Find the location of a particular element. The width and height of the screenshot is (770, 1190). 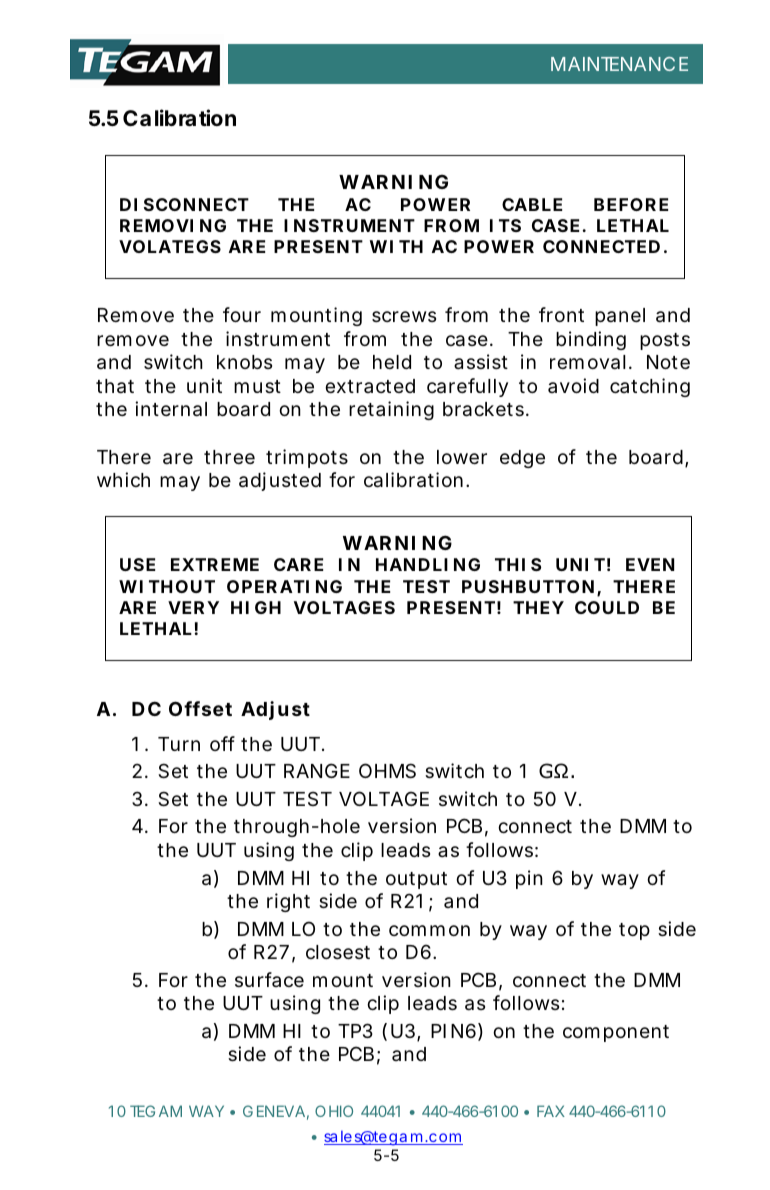

OHIO is located at coordinates (334, 1111).
